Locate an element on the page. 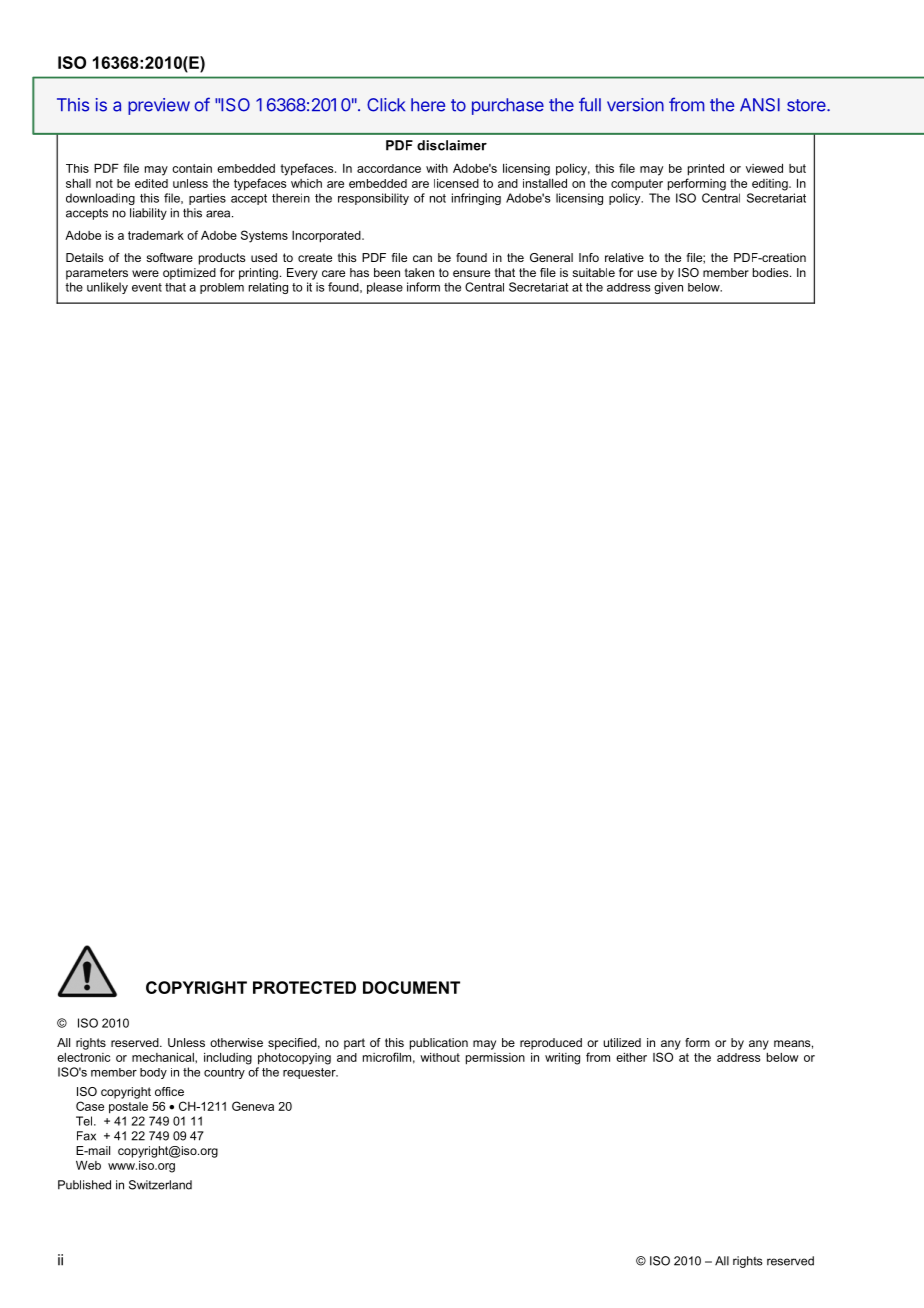 The image size is (924, 1308). DOCUMENT is located at coordinates (411, 987).
